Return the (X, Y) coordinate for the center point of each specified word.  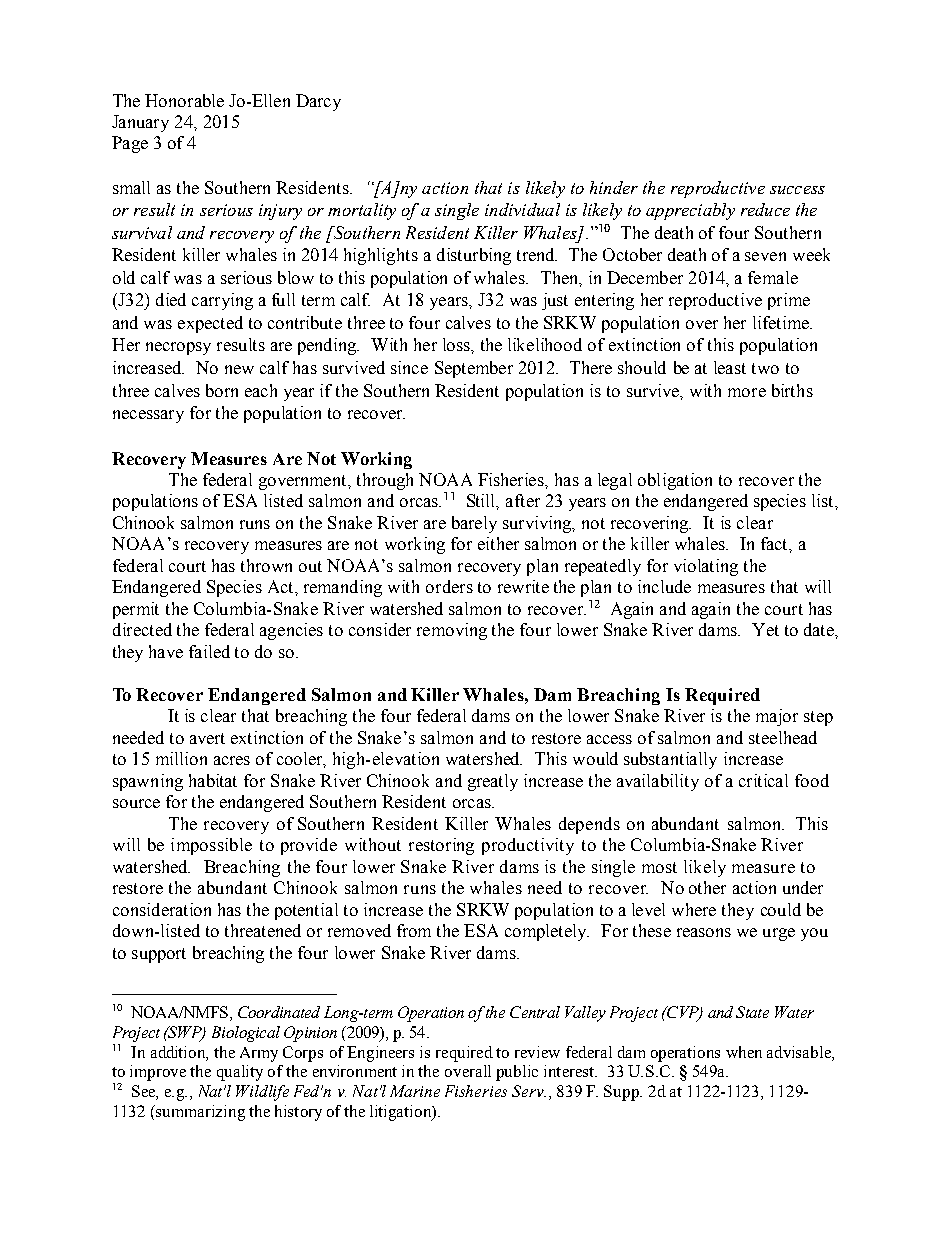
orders (449, 586)
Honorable (184, 100)
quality (240, 1073)
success (797, 190)
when (744, 1052)
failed (209, 651)
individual (522, 209)
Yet (765, 629)
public (517, 1073)
